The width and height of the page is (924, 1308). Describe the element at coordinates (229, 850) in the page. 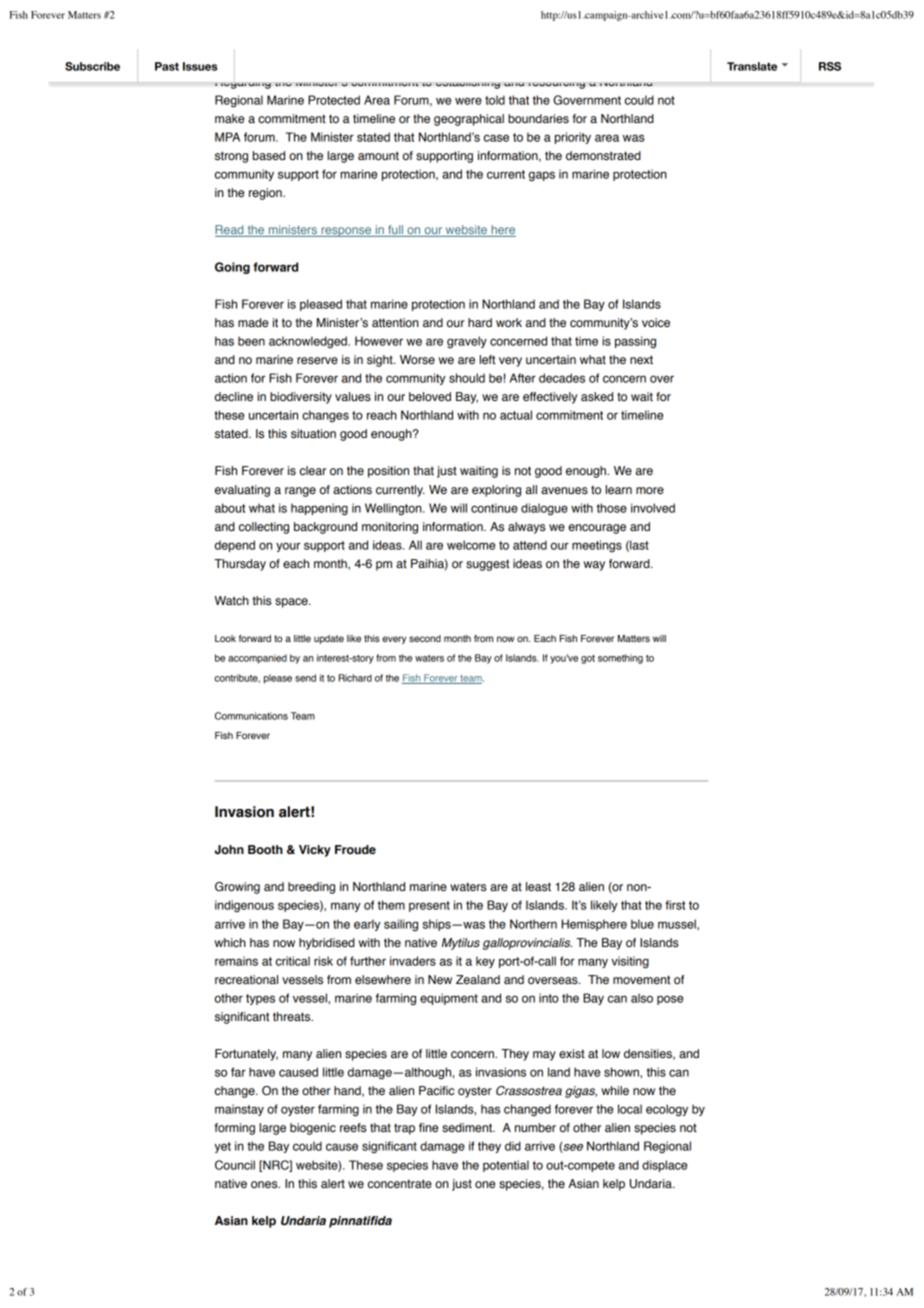

I see `John` at that location.
